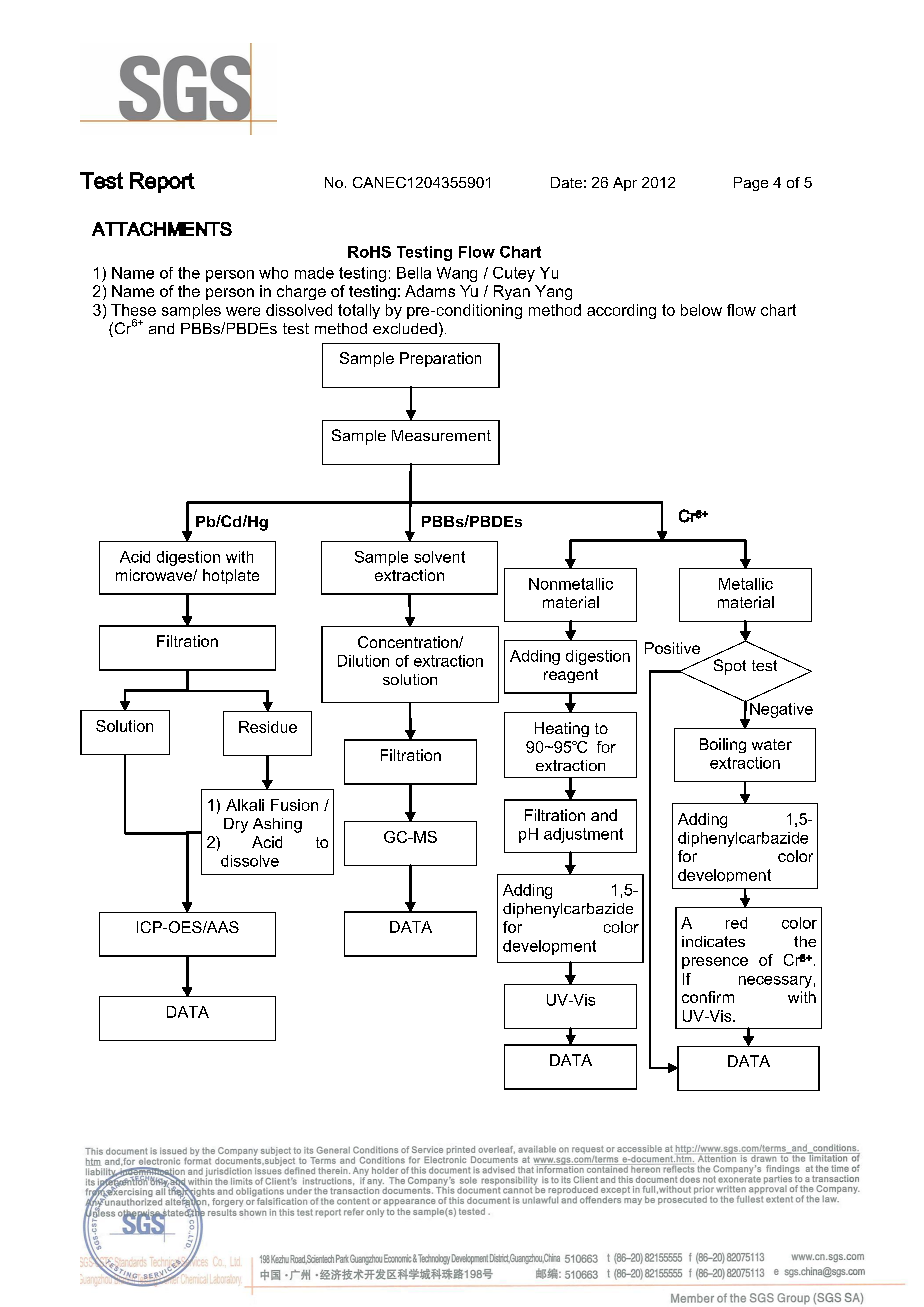  What do you see at coordinates (268, 727) in the screenshot?
I see `Residue` at bounding box center [268, 727].
